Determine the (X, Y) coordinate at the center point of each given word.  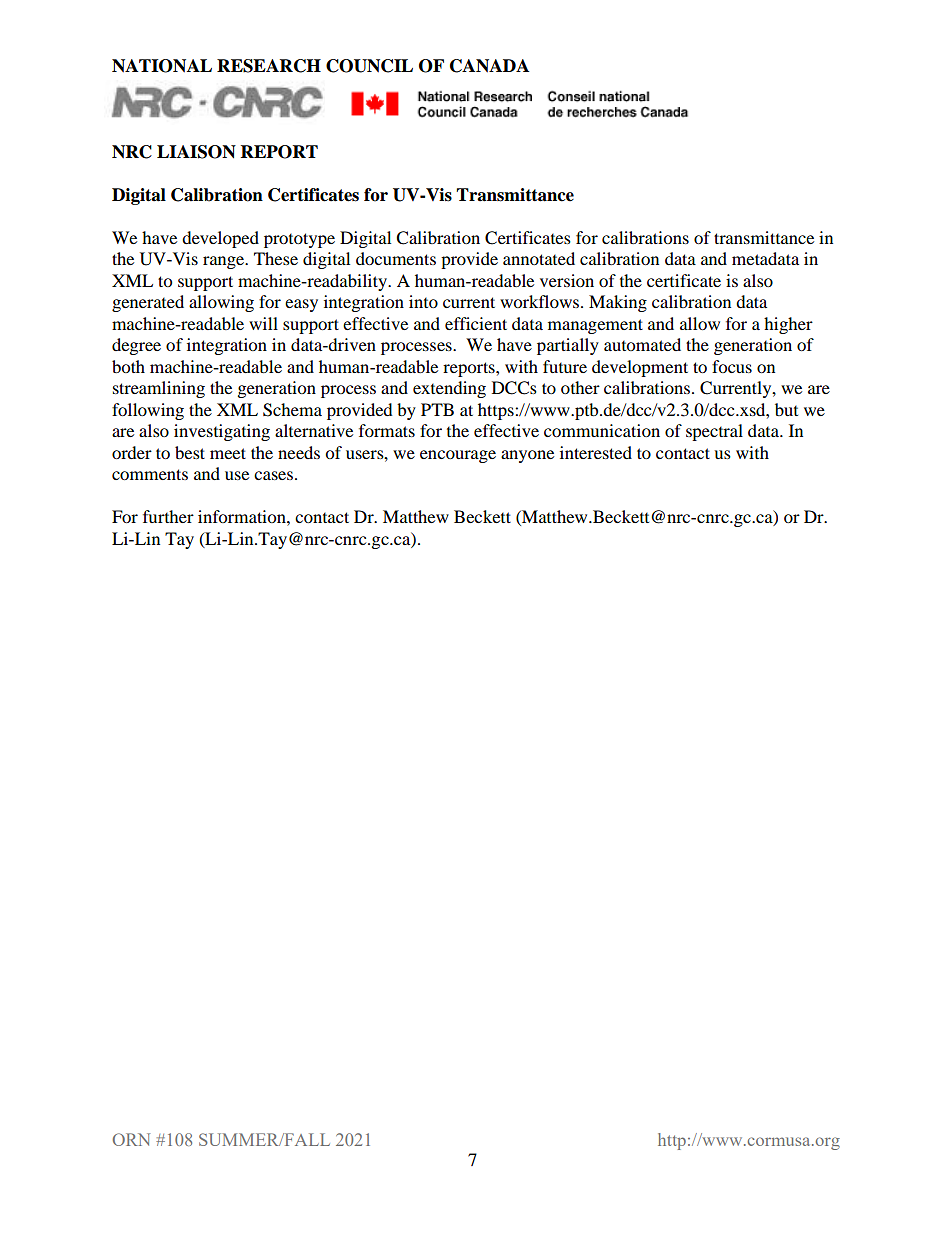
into (423, 301)
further (168, 516)
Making (618, 303)
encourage (458, 456)
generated (148, 303)
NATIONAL (162, 66)
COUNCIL (369, 66)
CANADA (489, 66)
